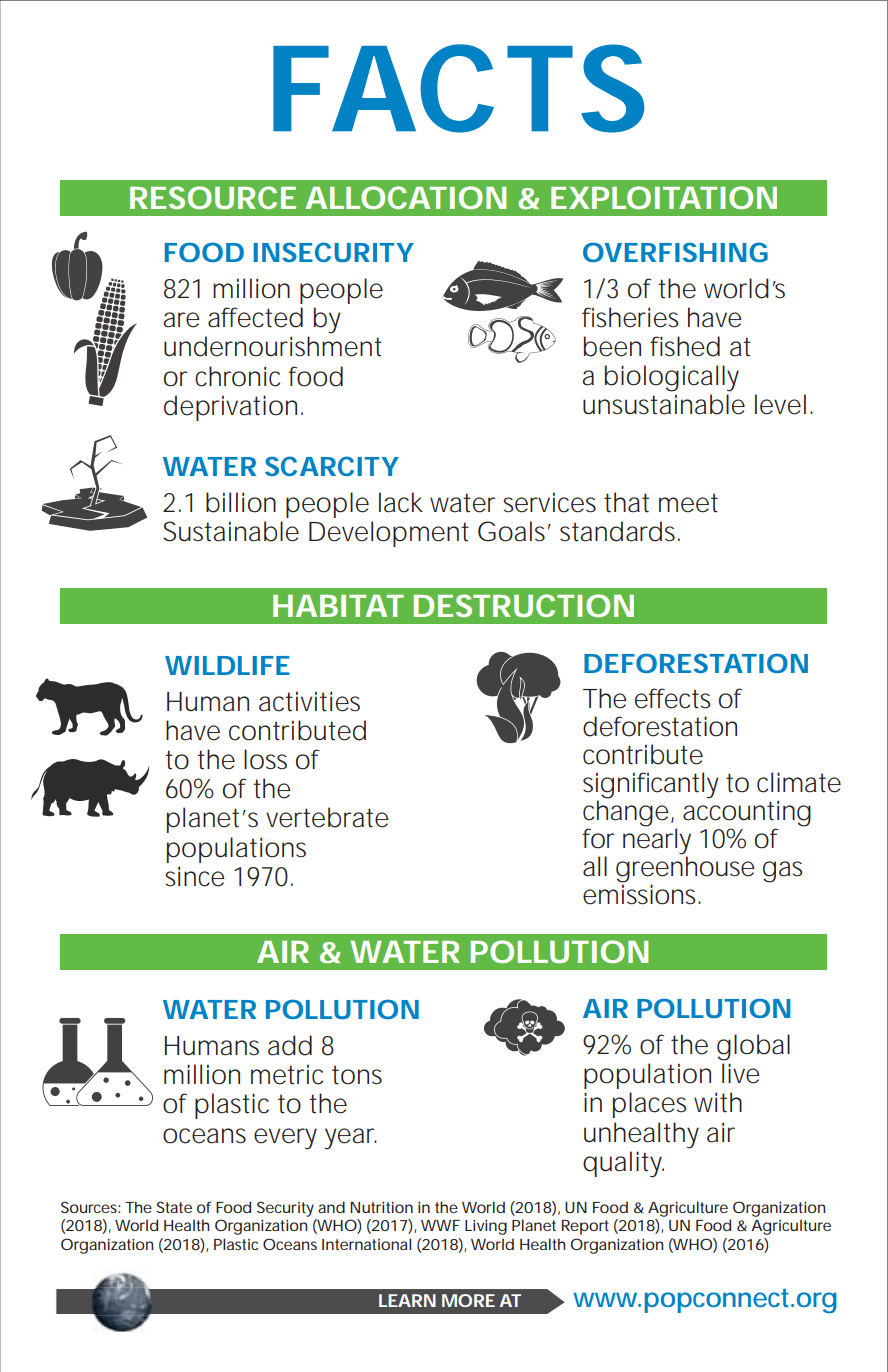 The width and height of the screenshot is (888, 1372). What do you see at coordinates (468, 1300) in the screenshot?
I see `MORE` at bounding box center [468, 1300].
